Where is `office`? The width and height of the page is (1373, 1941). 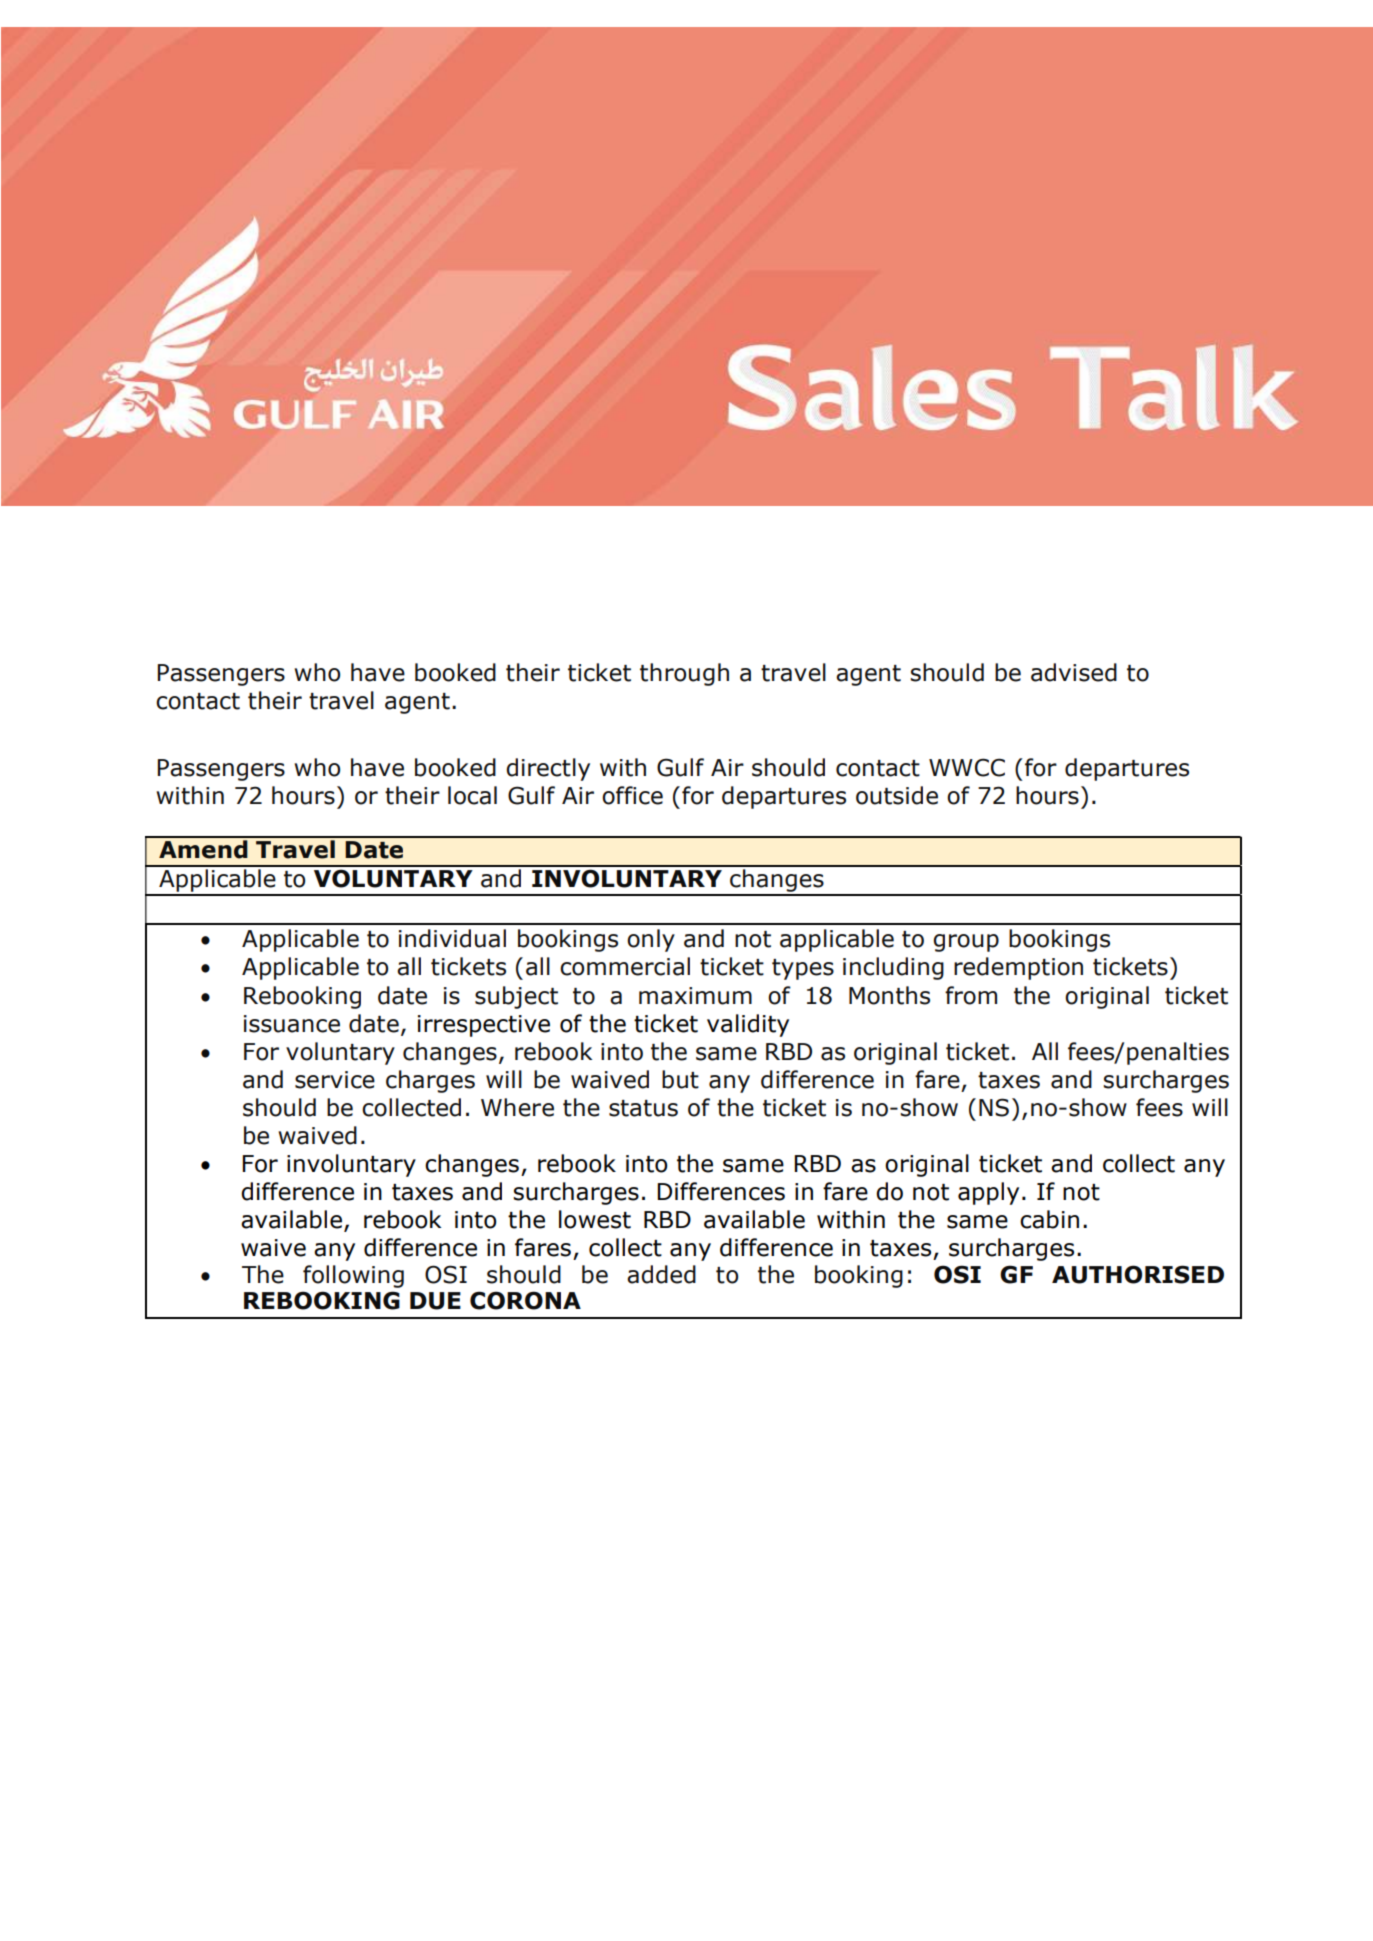
office is located at coordinates (632, 795).
